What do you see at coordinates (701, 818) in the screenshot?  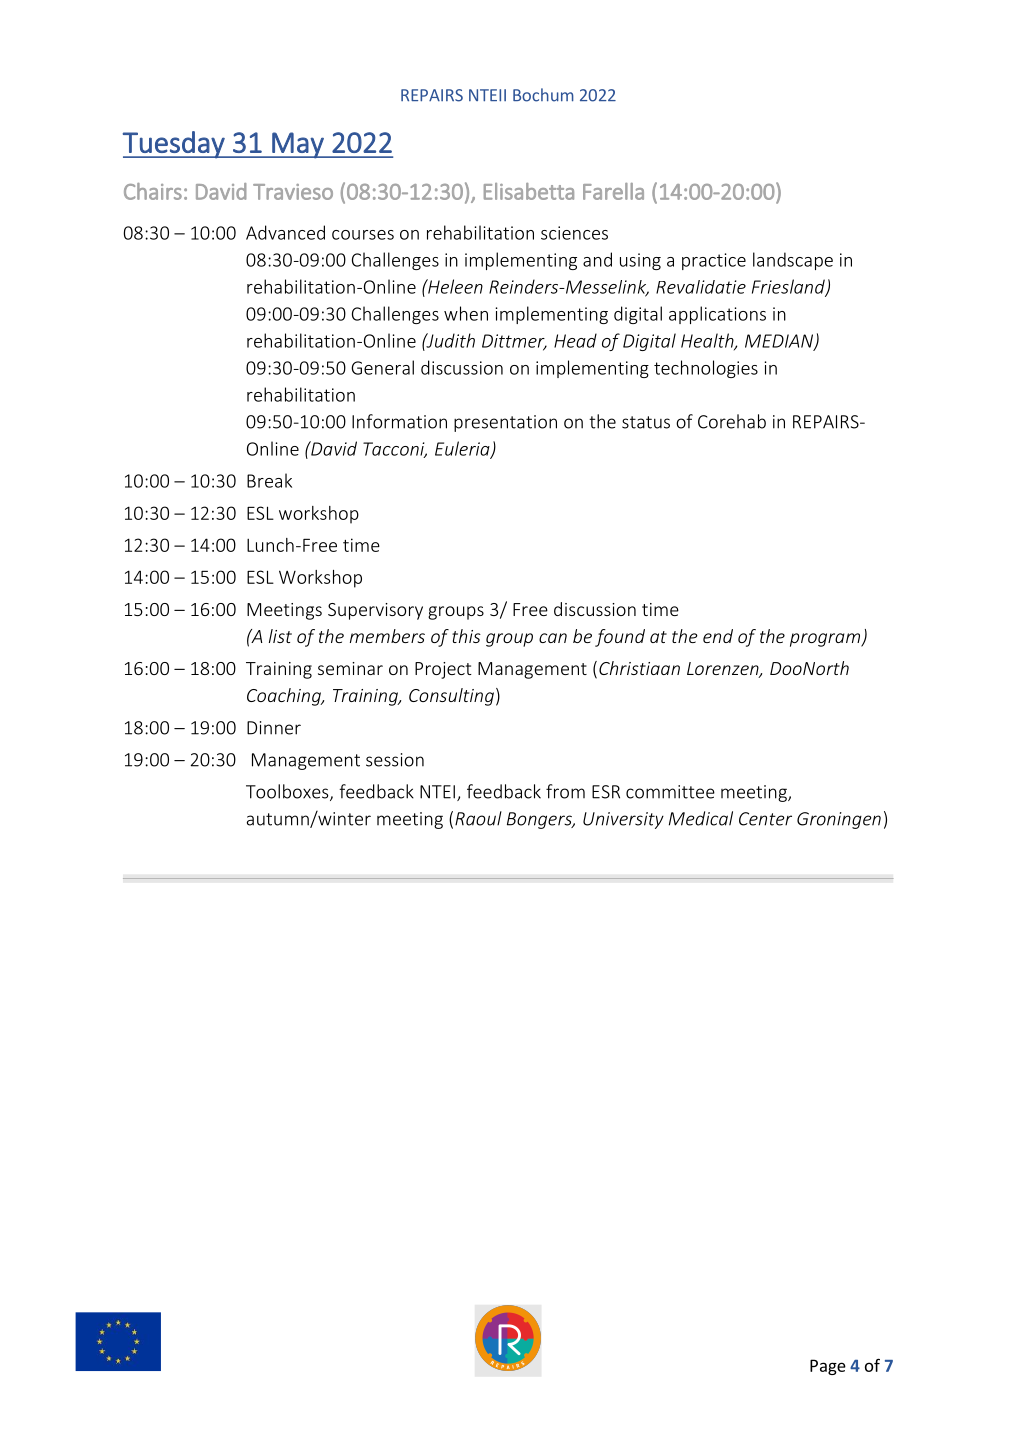 I see `Medical` at bounding box center [701, 818].
